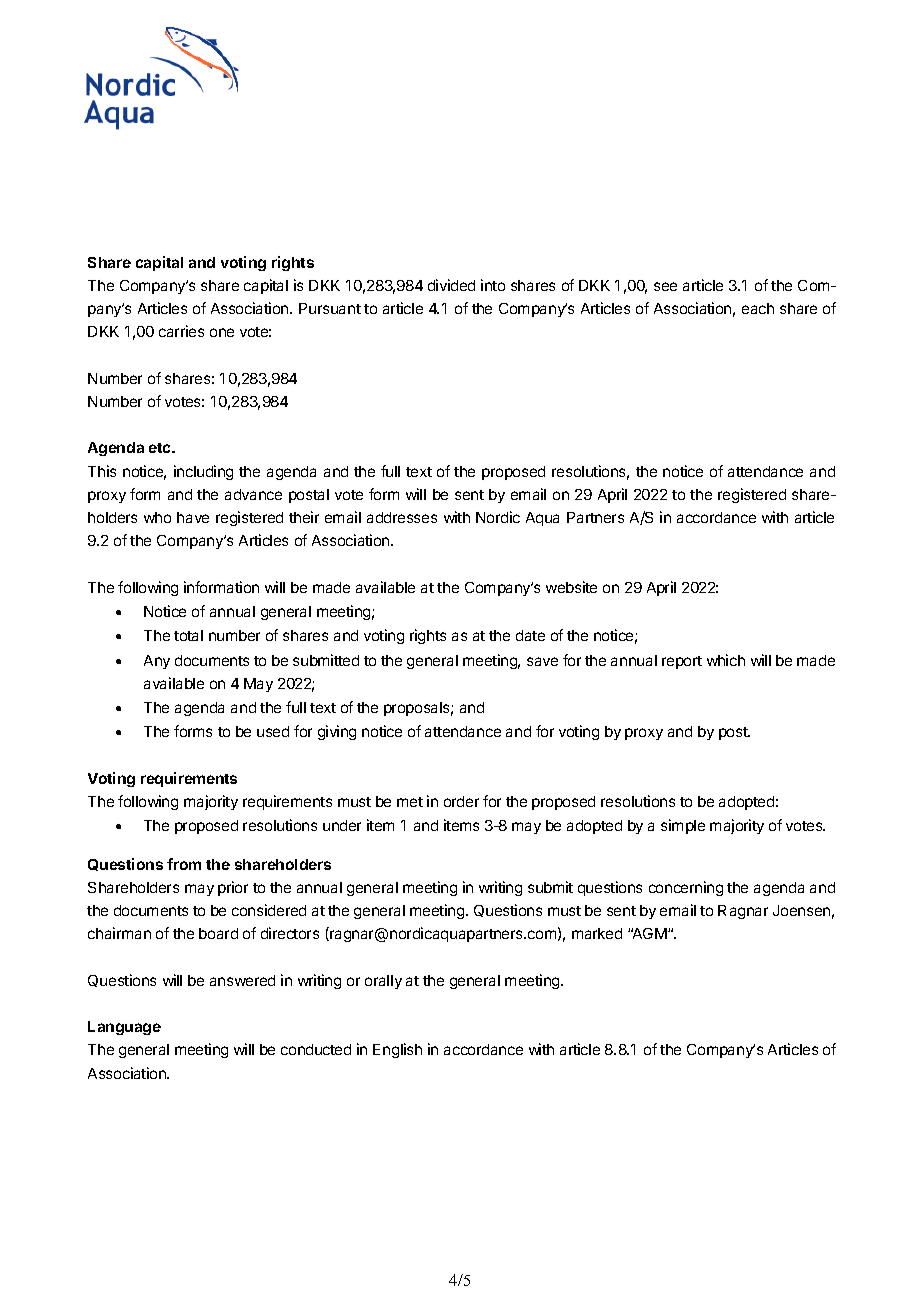  I want to click on website, so click(571, 587).
